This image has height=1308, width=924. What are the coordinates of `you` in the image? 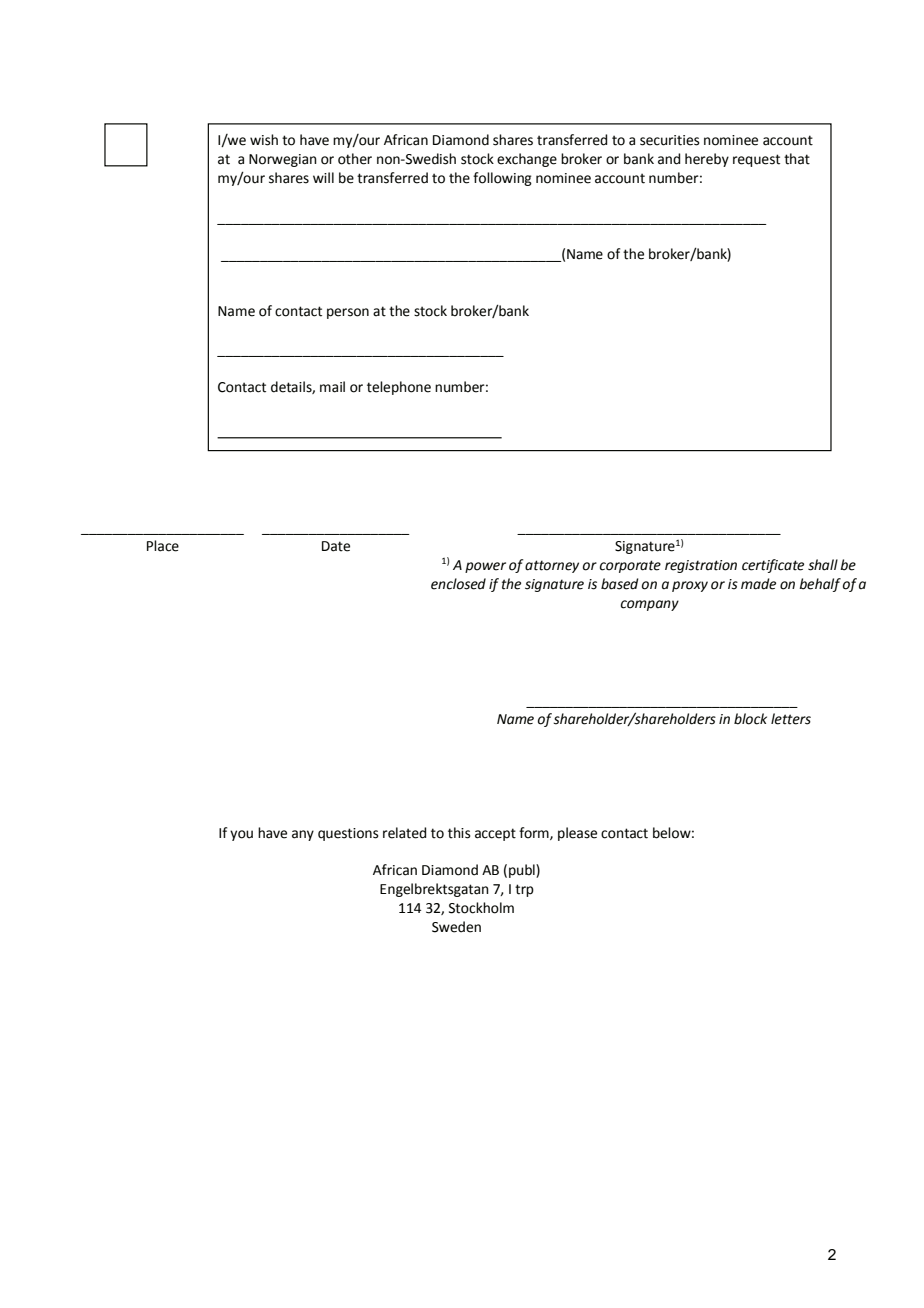 It's located at (241, 835).
